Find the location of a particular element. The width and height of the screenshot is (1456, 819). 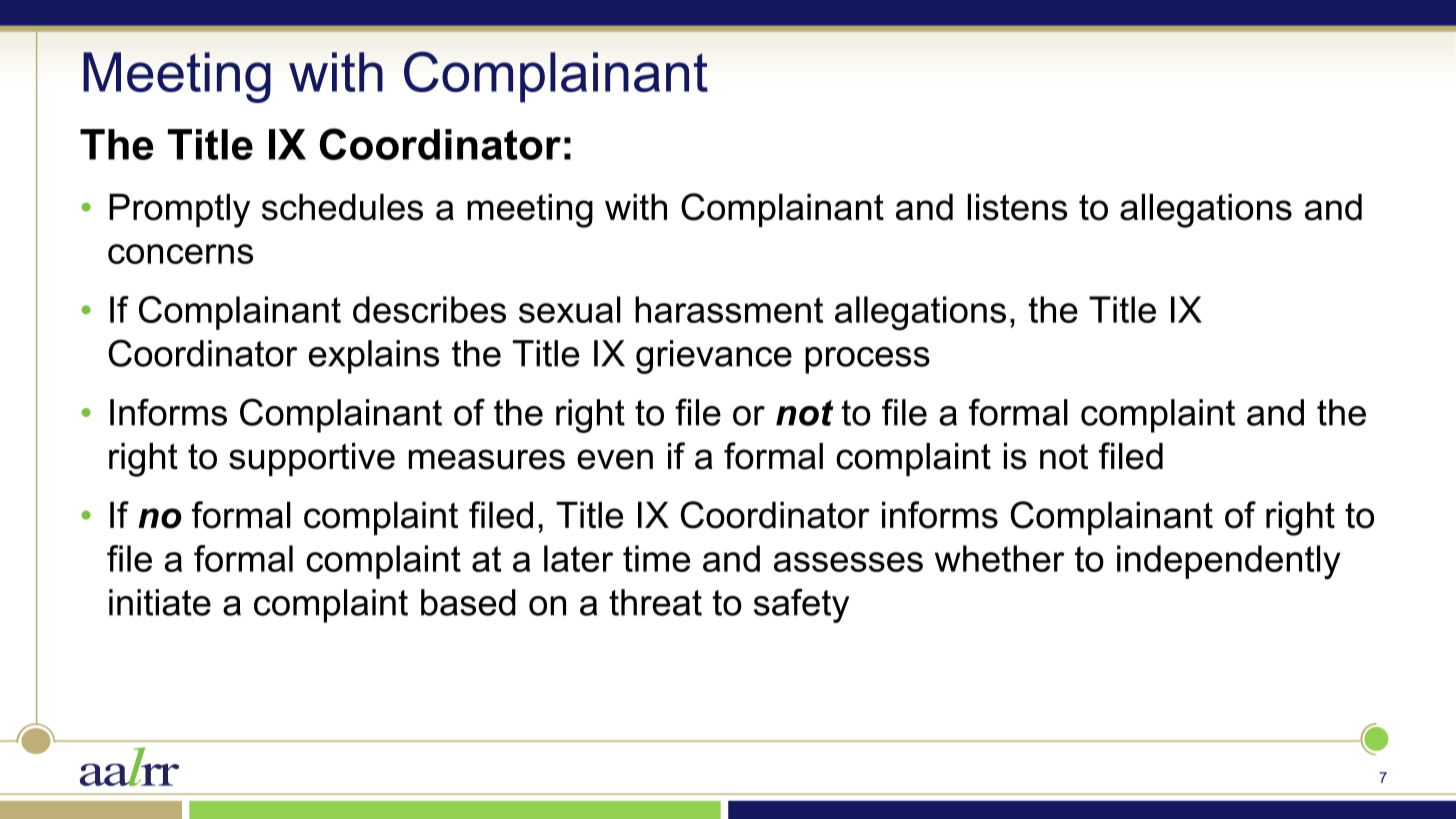

grievance is located at coordinates (714, 357).
